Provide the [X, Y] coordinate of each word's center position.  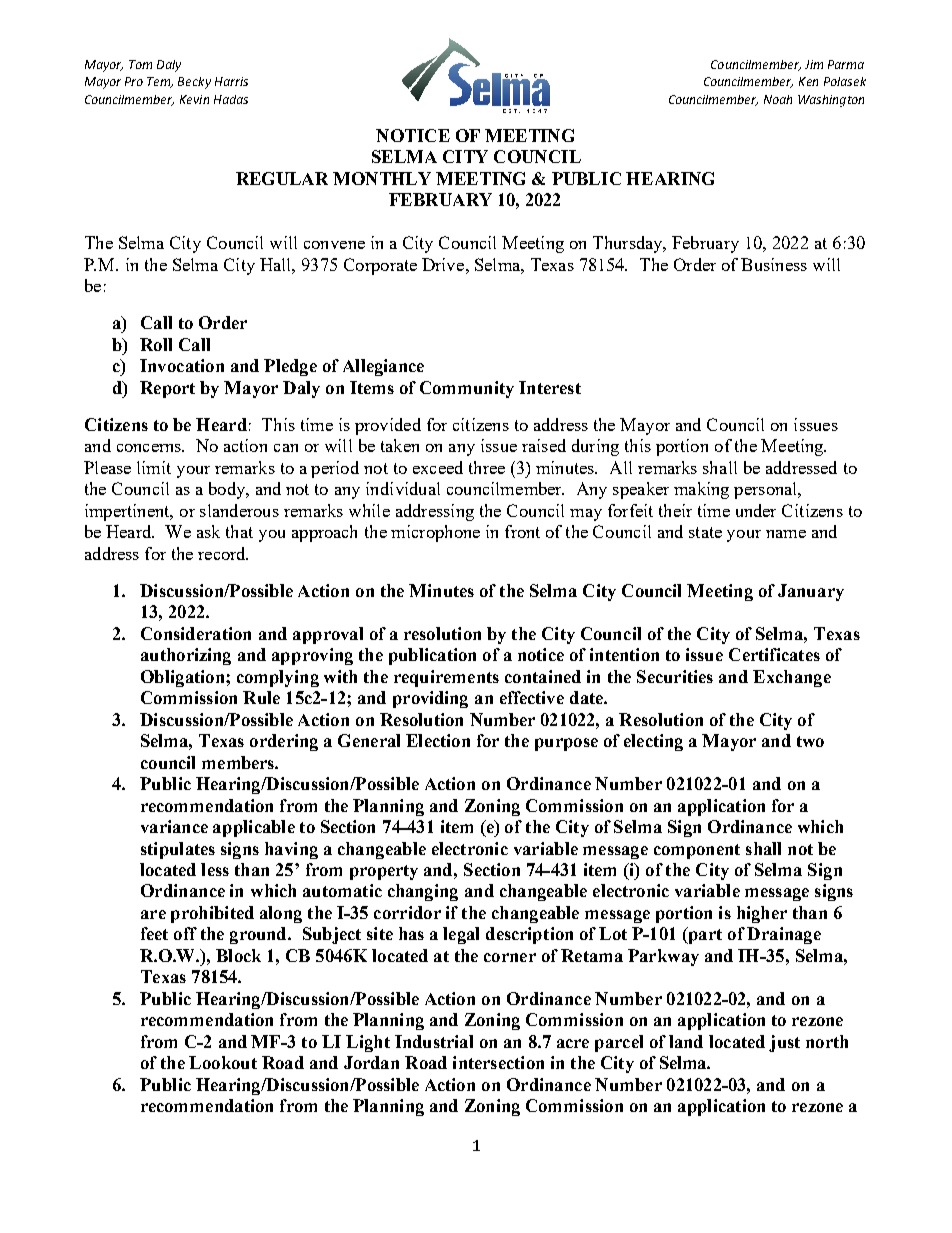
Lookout [223, 1062]
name [786, 534]
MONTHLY [382, 178]
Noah [778, 99]
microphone [435, 533]
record [223, 553]
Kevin [194, 99]
